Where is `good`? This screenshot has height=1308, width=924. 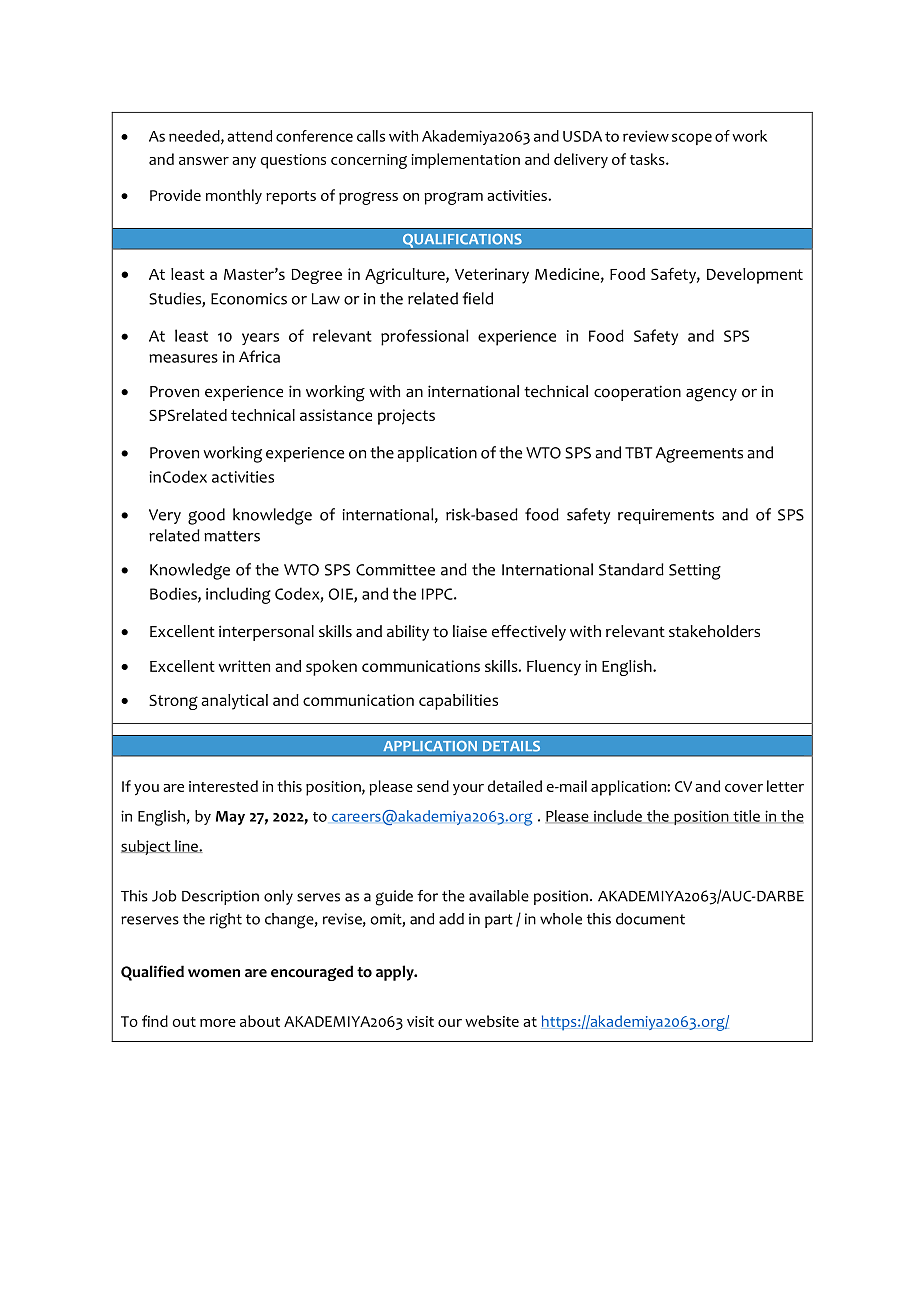 good is located at coordinates (206, 516).
